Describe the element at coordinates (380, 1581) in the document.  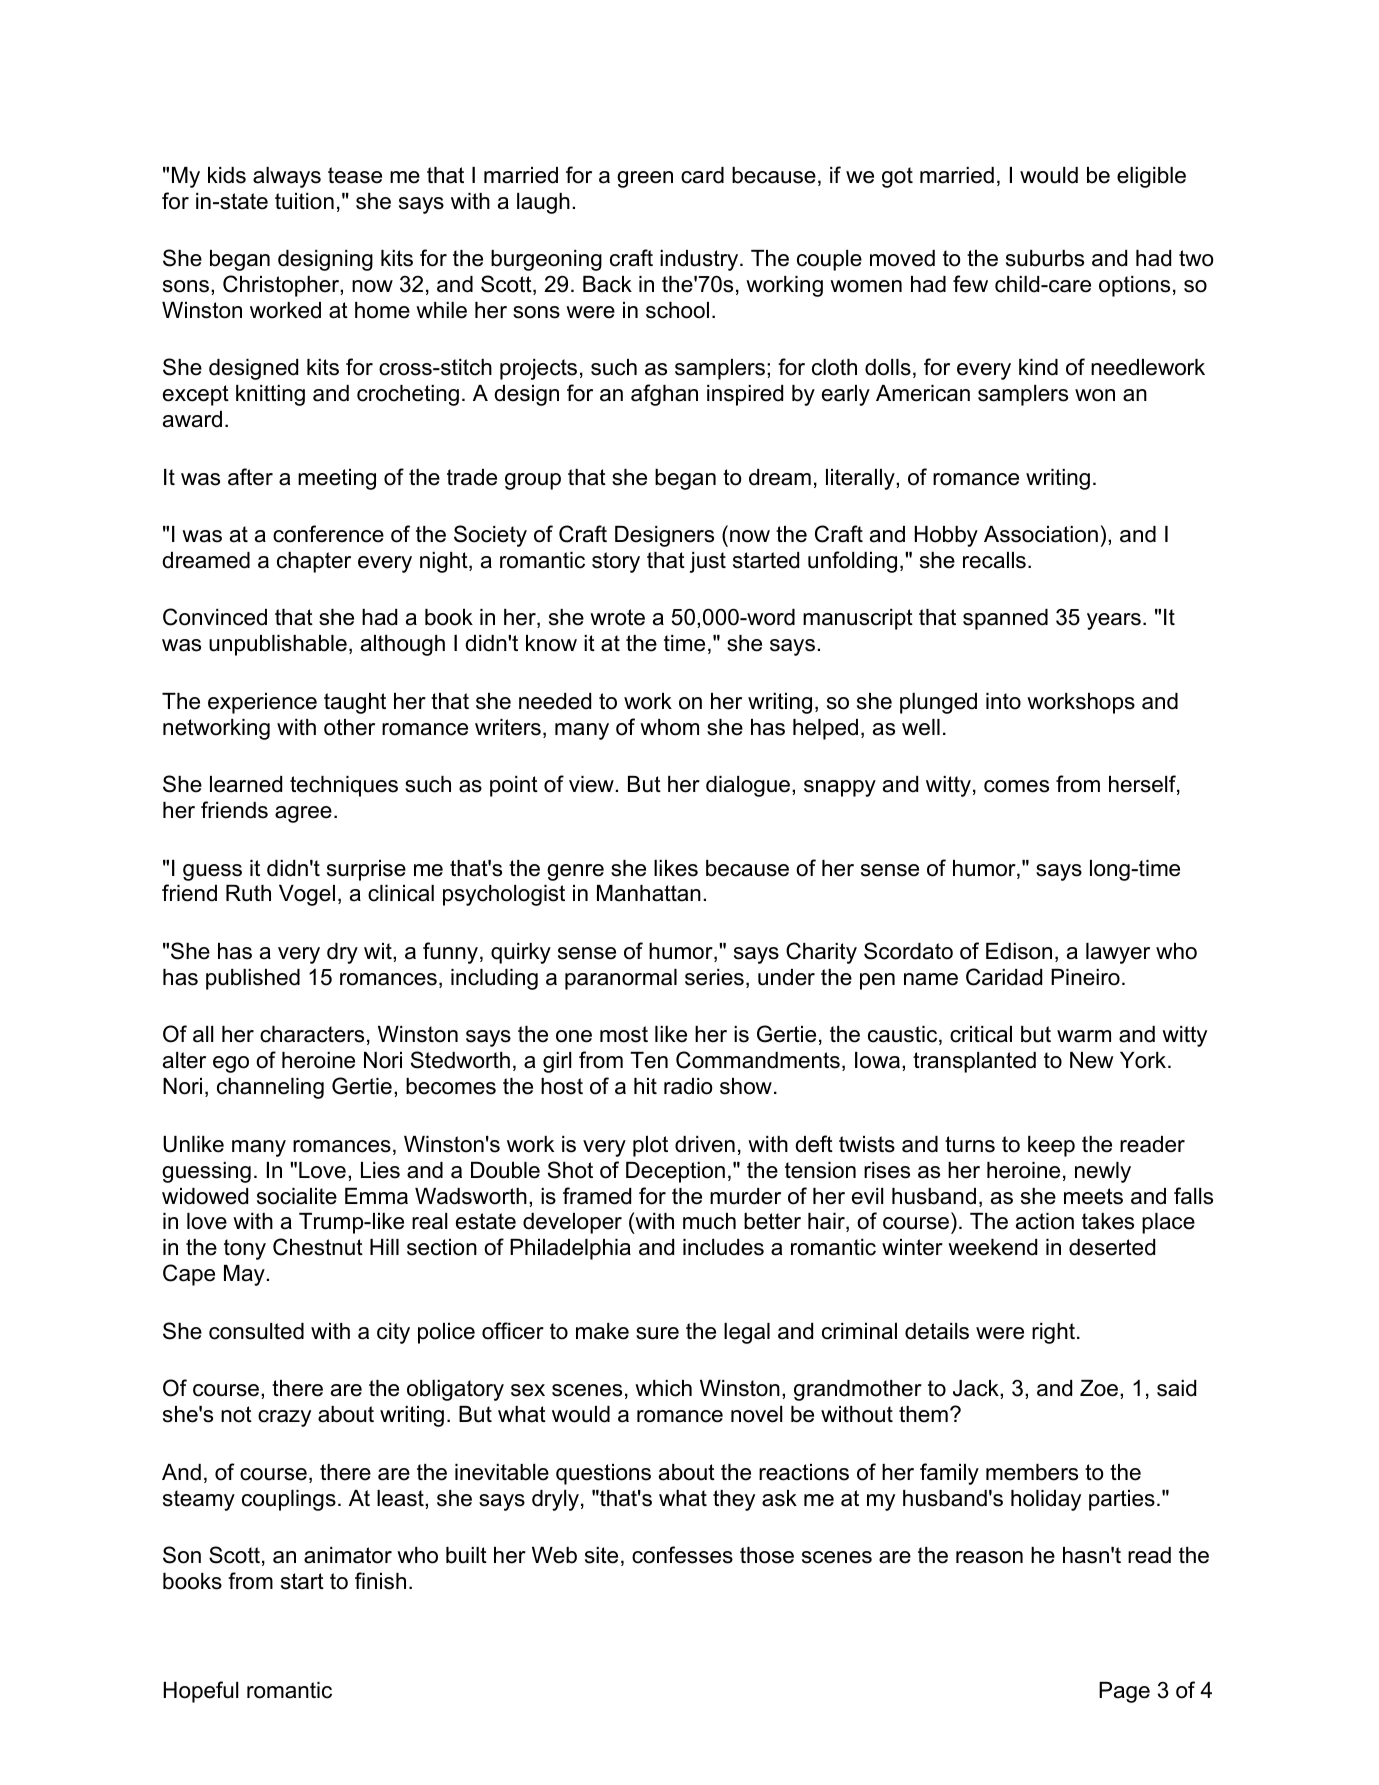
I see `finish` at that location.
